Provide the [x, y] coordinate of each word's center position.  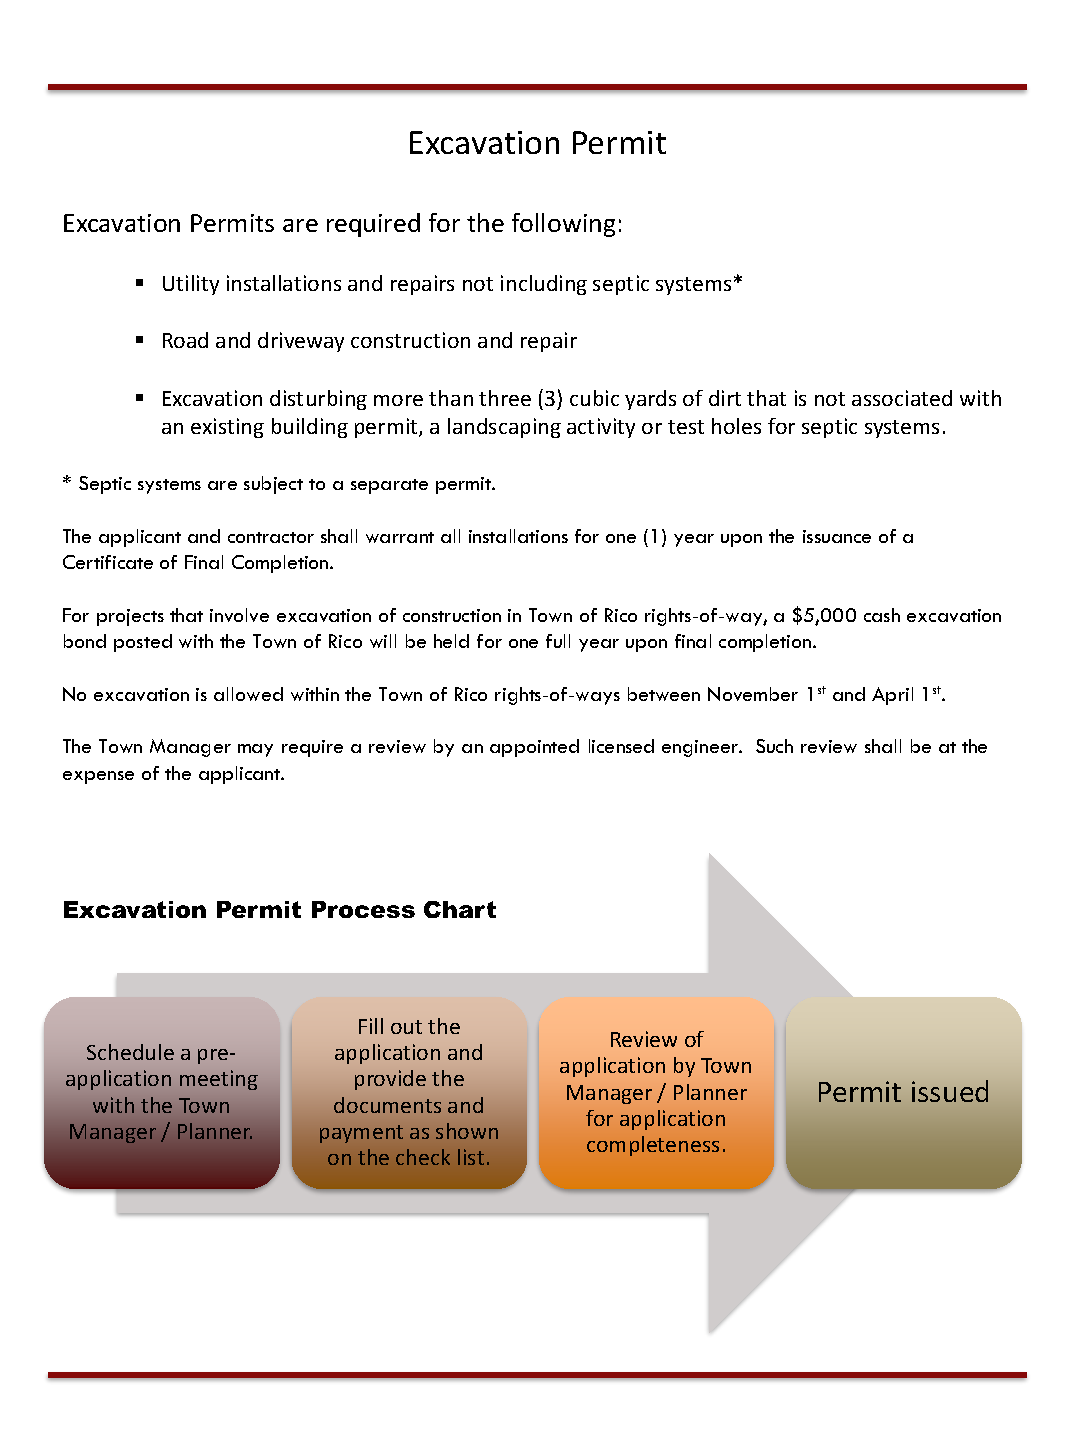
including [544, 285]
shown [467, 1131]
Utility [191, 285]
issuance [837, 536]
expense [98, 777]
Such [774, 746]
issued [950, 1091]
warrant [400, 537]
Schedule [130, 1052]
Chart [460, 909]
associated [902, 398]
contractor [271, 537]
